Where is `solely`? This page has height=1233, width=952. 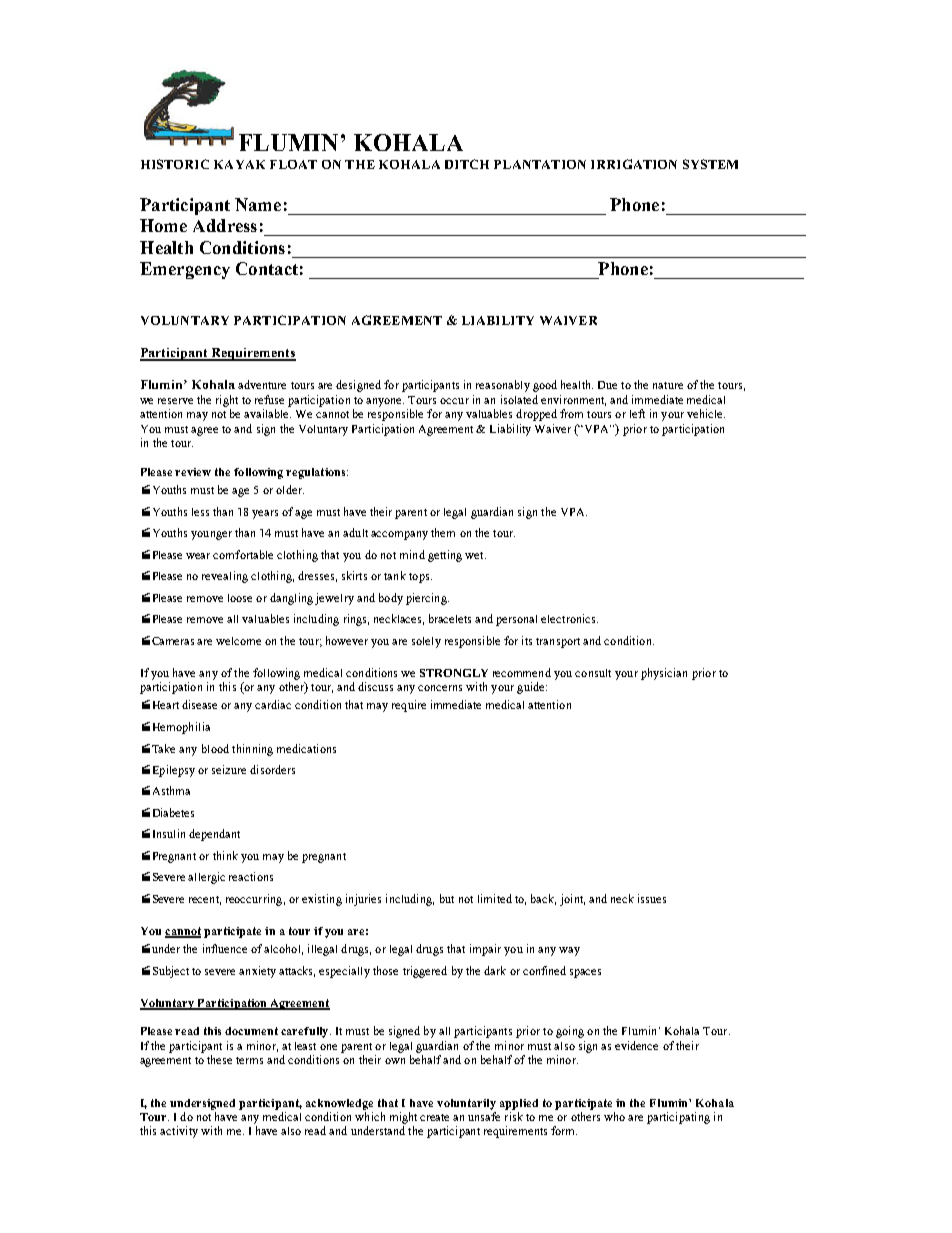 solely is located at coordinates (426, 642).
